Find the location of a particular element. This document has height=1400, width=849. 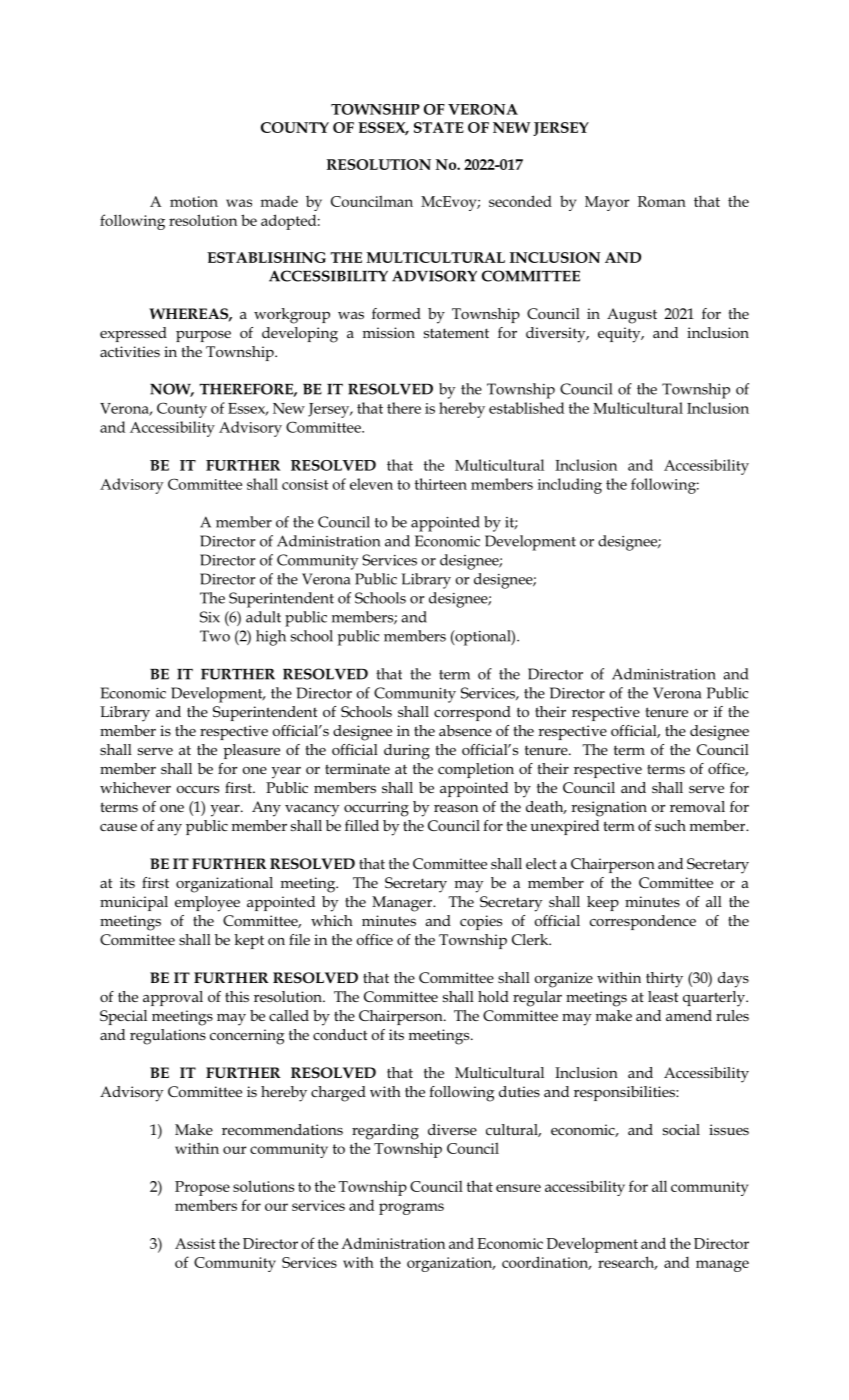

Roman is located at coordinates (662, 201).
